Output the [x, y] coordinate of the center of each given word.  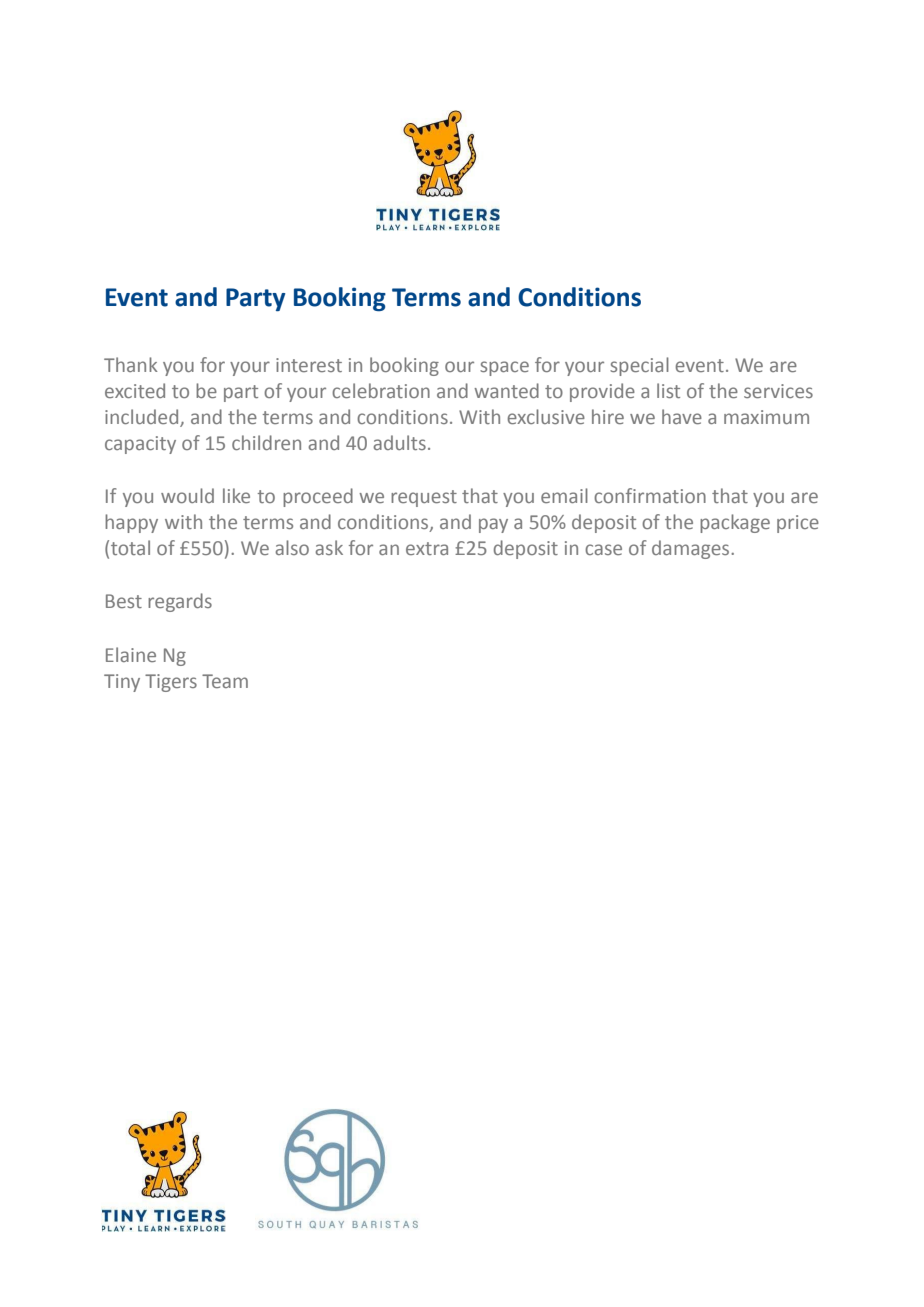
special [639, 366]
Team [225, 681]
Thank [131, 364]
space [504, 368]
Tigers [171, 683]
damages [692, 549]
